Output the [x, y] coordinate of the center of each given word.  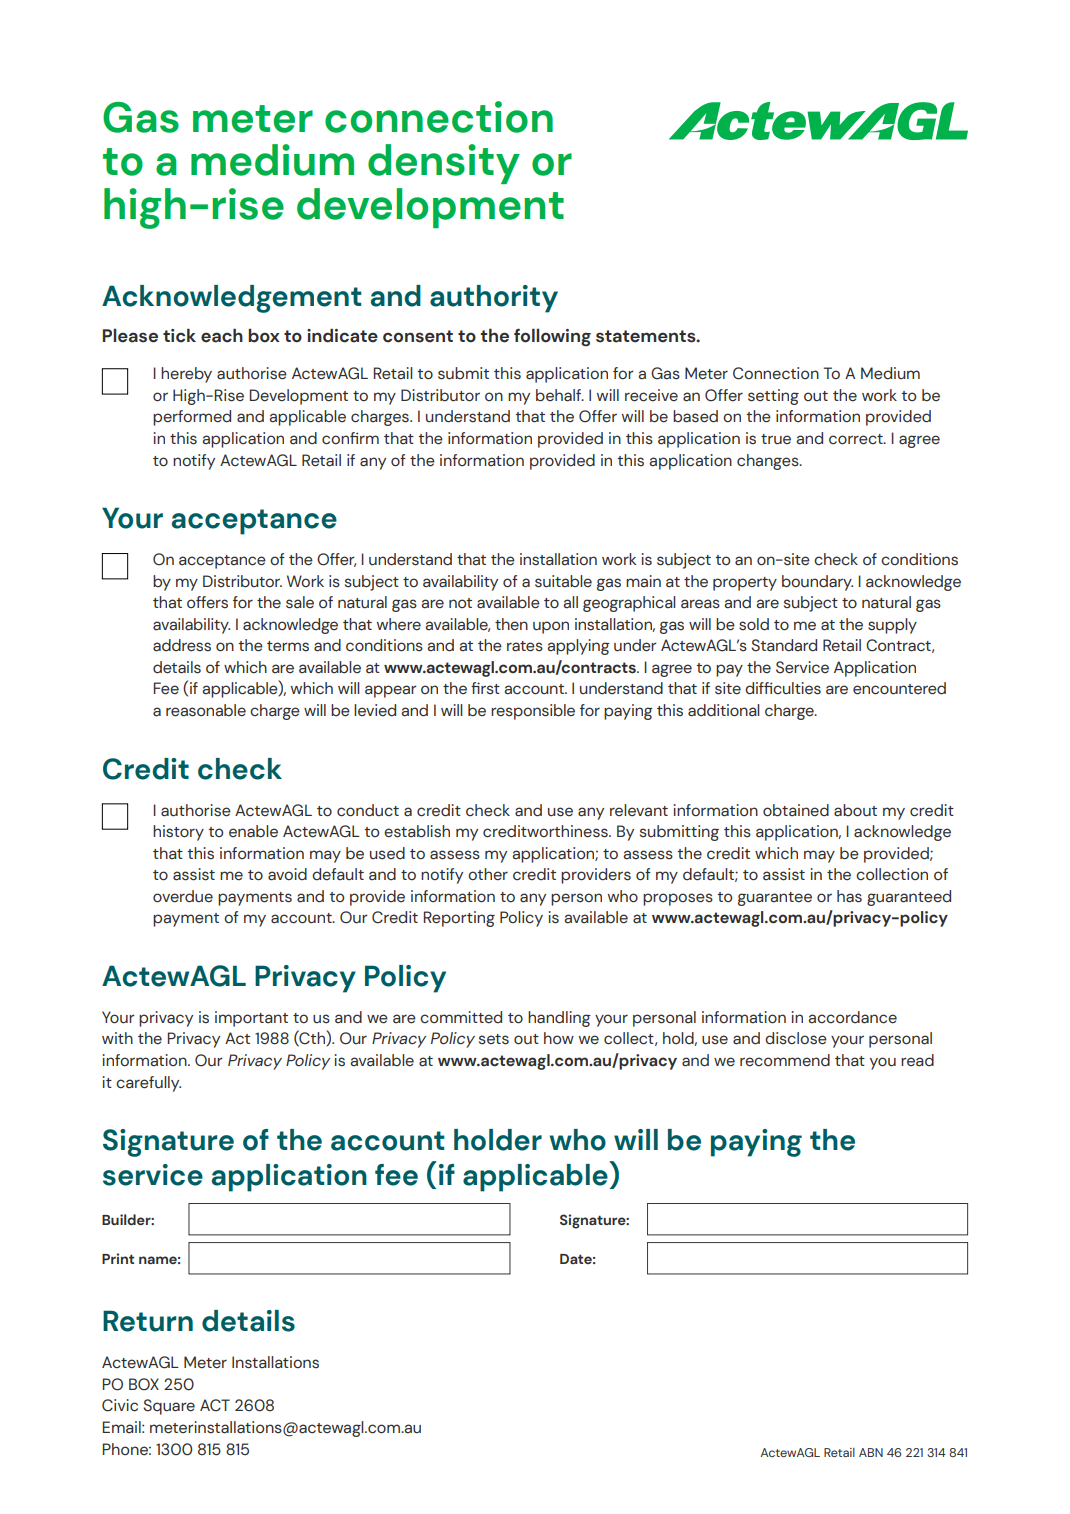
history [178, 833]
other [488, 874]
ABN [871, 1452]
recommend [785, 1060]
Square [169, 1407]
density [444, 164]
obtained [796, 810]
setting [773, 397]
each [222, 335]
